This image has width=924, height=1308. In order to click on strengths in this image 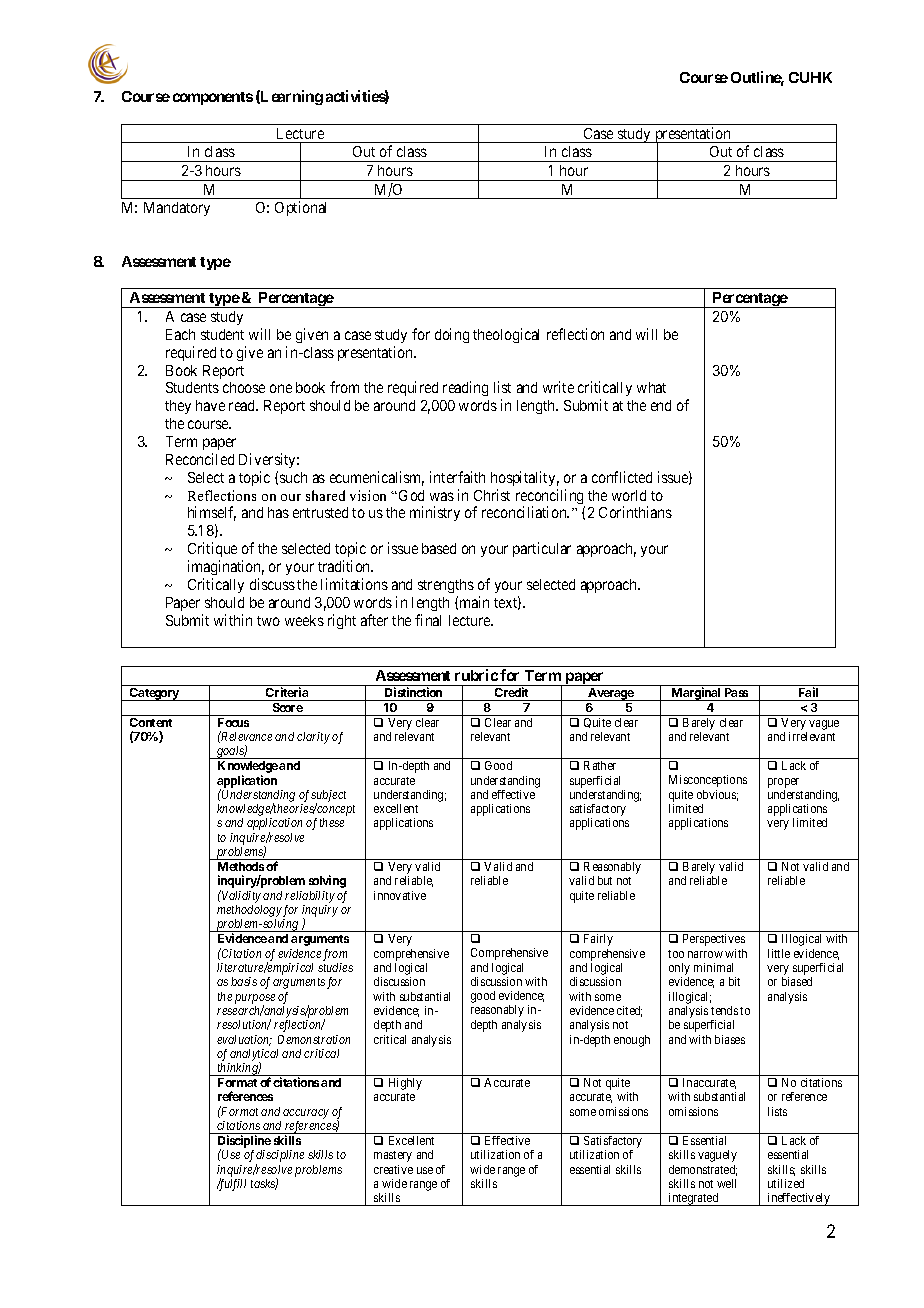, I will do `click(446, 586)`.
